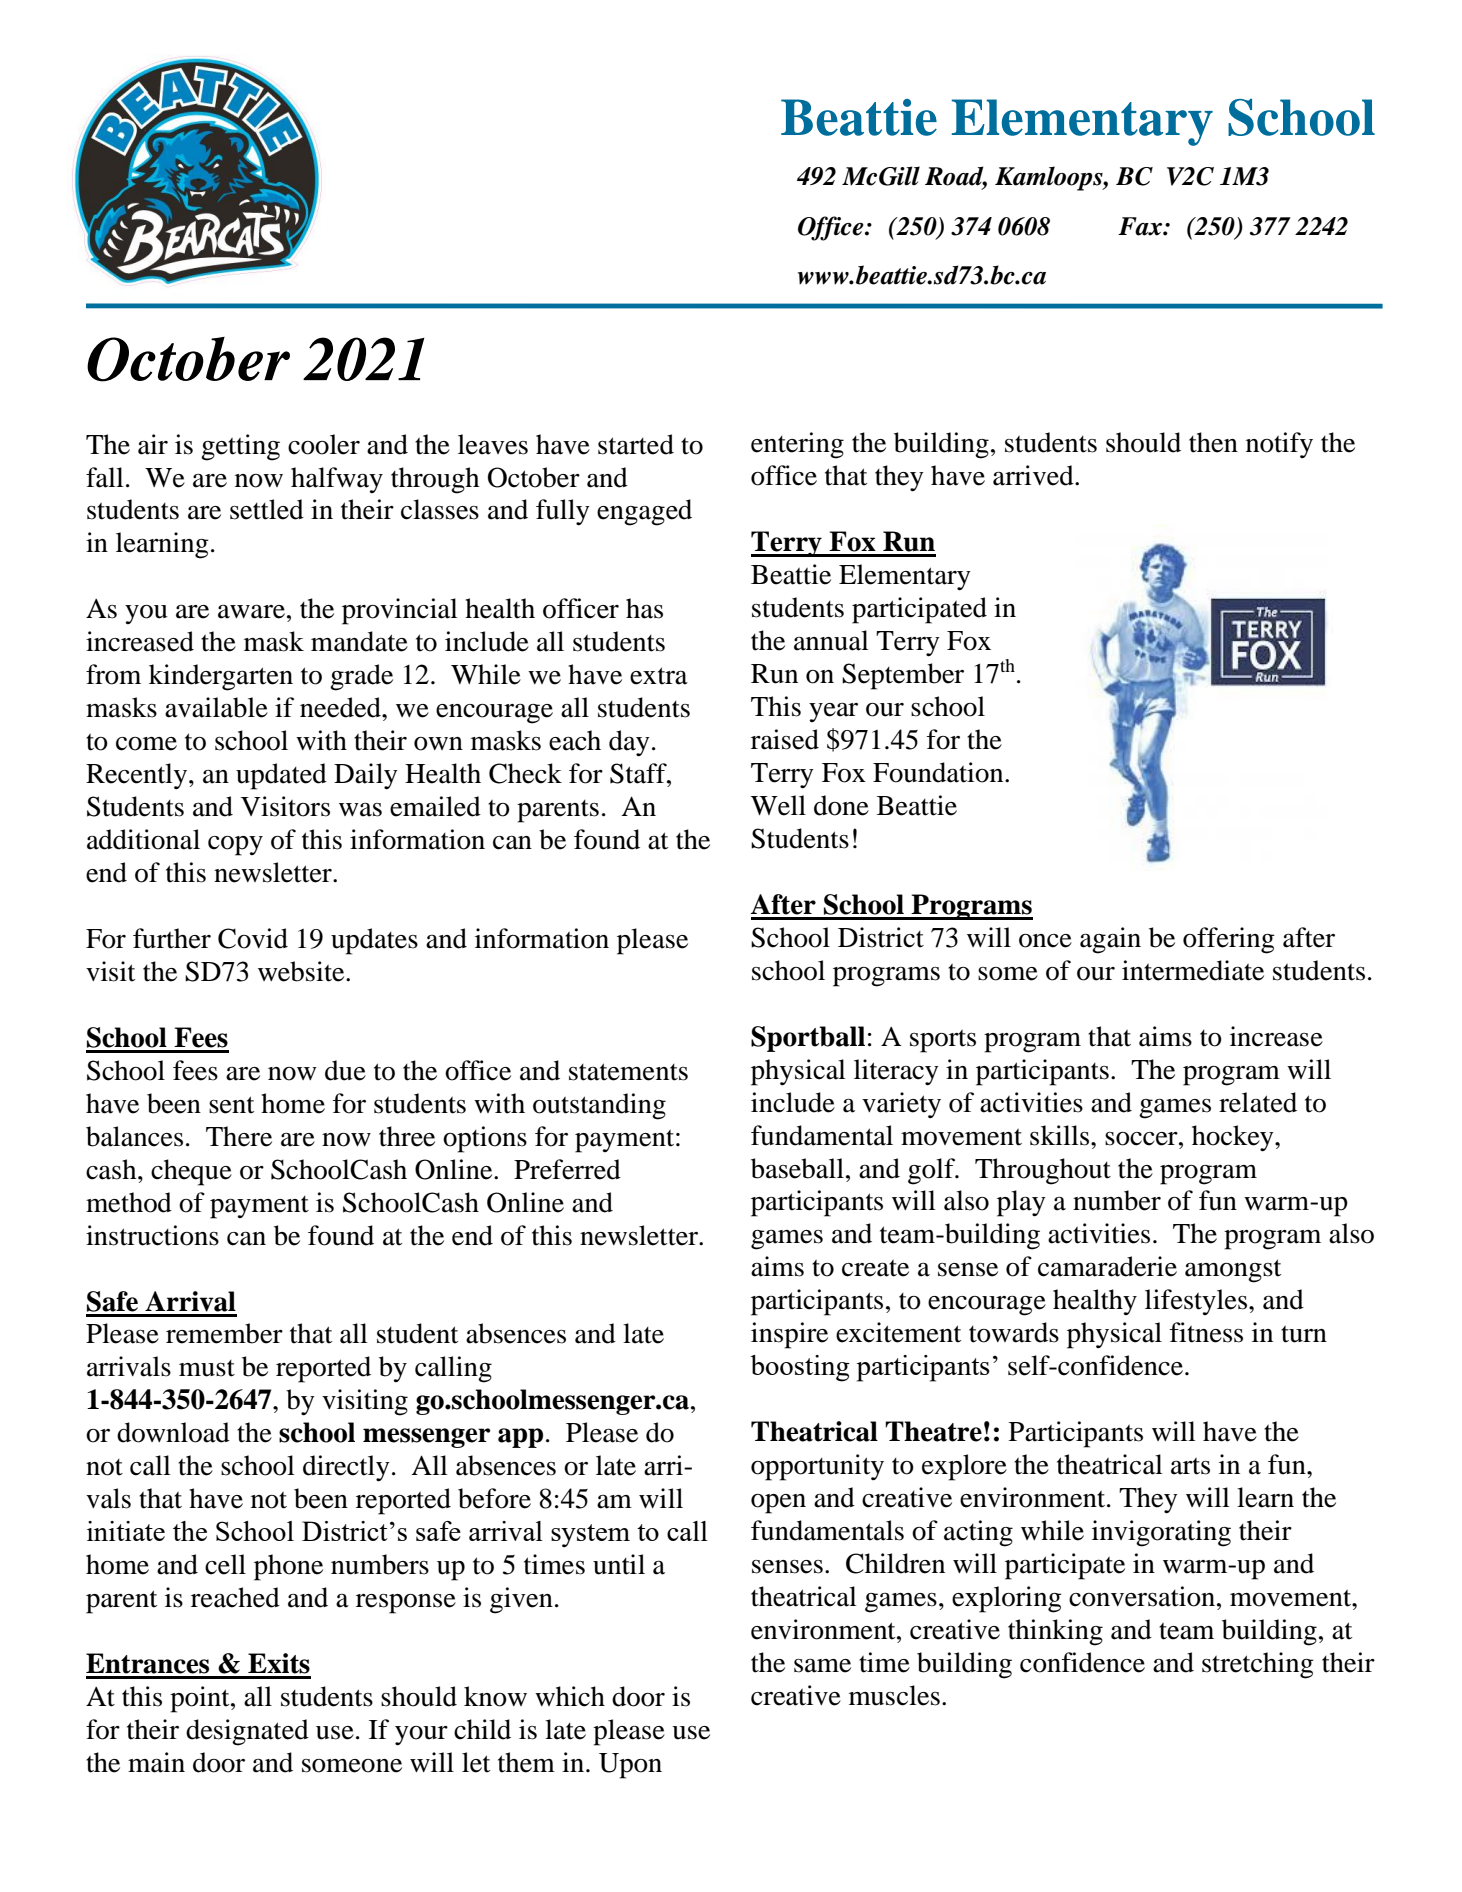  I want to click on arts, so click(1190, 1466).
